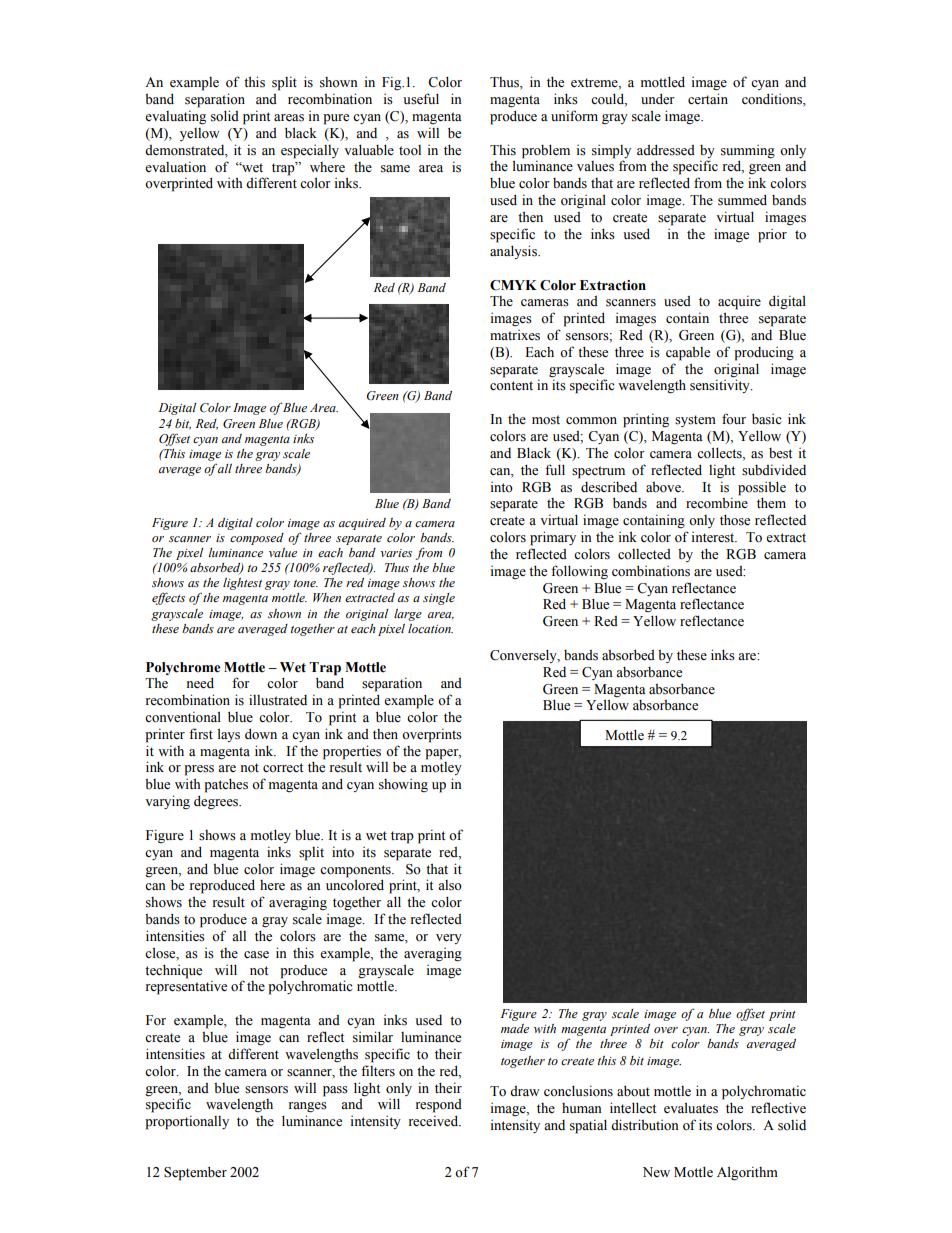 The height and width of the screenshot is (1233, 952). What do you see at coordinates (187, 1122) in the screenshot?
I see `proportionally` at bounding box center [187, 1122].
